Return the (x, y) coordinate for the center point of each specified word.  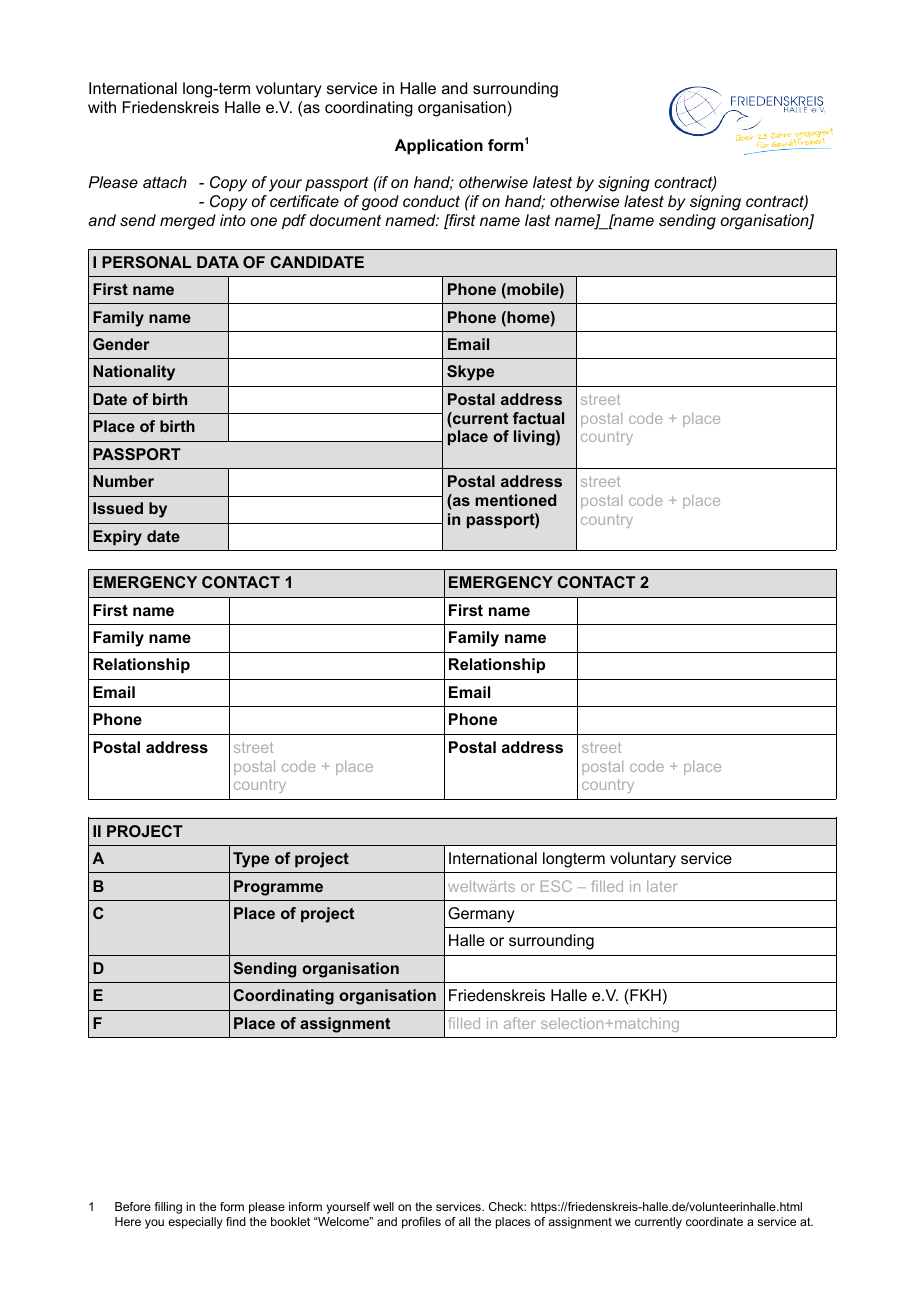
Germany (481, 915)
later (662, 886)
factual (538, 418)
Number (123, 481)
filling (168, 1208)
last (538, 220)
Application (439, 147)
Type (251, 860)
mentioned (515, 500)
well (383, 1206)
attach (165, 182)
